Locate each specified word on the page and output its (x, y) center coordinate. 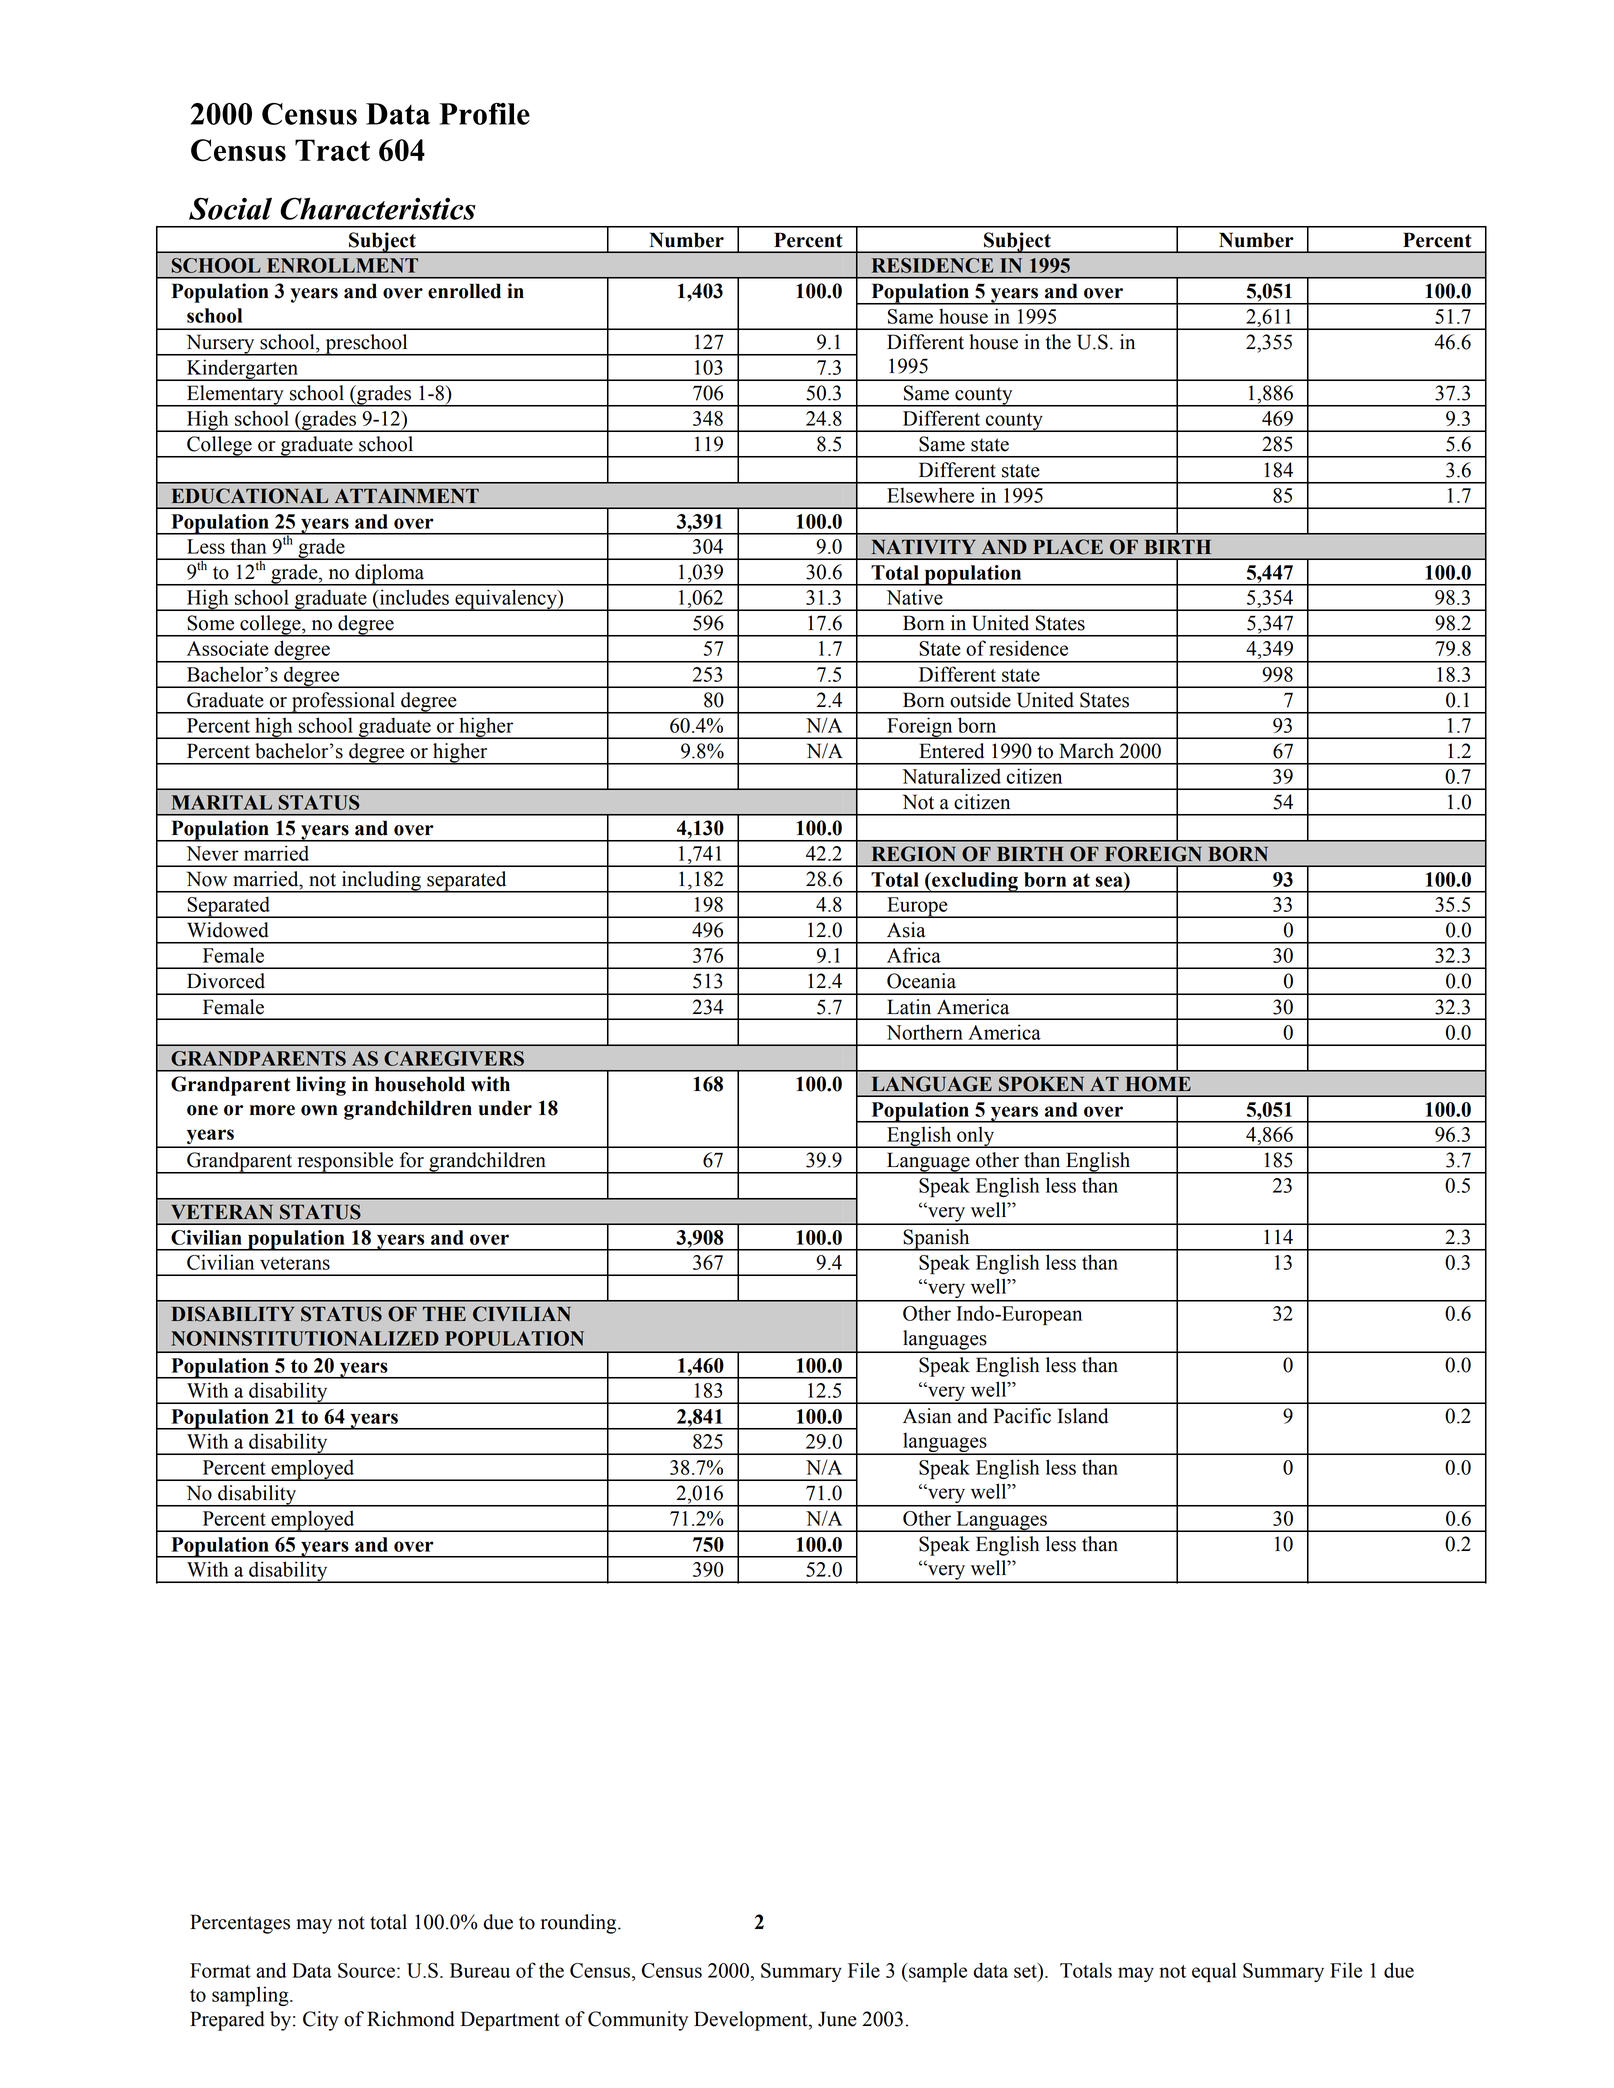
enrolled (464, 291)
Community (638, 2021)
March (1087, 751)
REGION (914, 854)
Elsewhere (930, 495)
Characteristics (378, 208)
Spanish (936, 1240)
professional (343, 703)
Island (1082, 1416)
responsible (345, 1163)
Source (366, 1970)
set (1026, 1970)
